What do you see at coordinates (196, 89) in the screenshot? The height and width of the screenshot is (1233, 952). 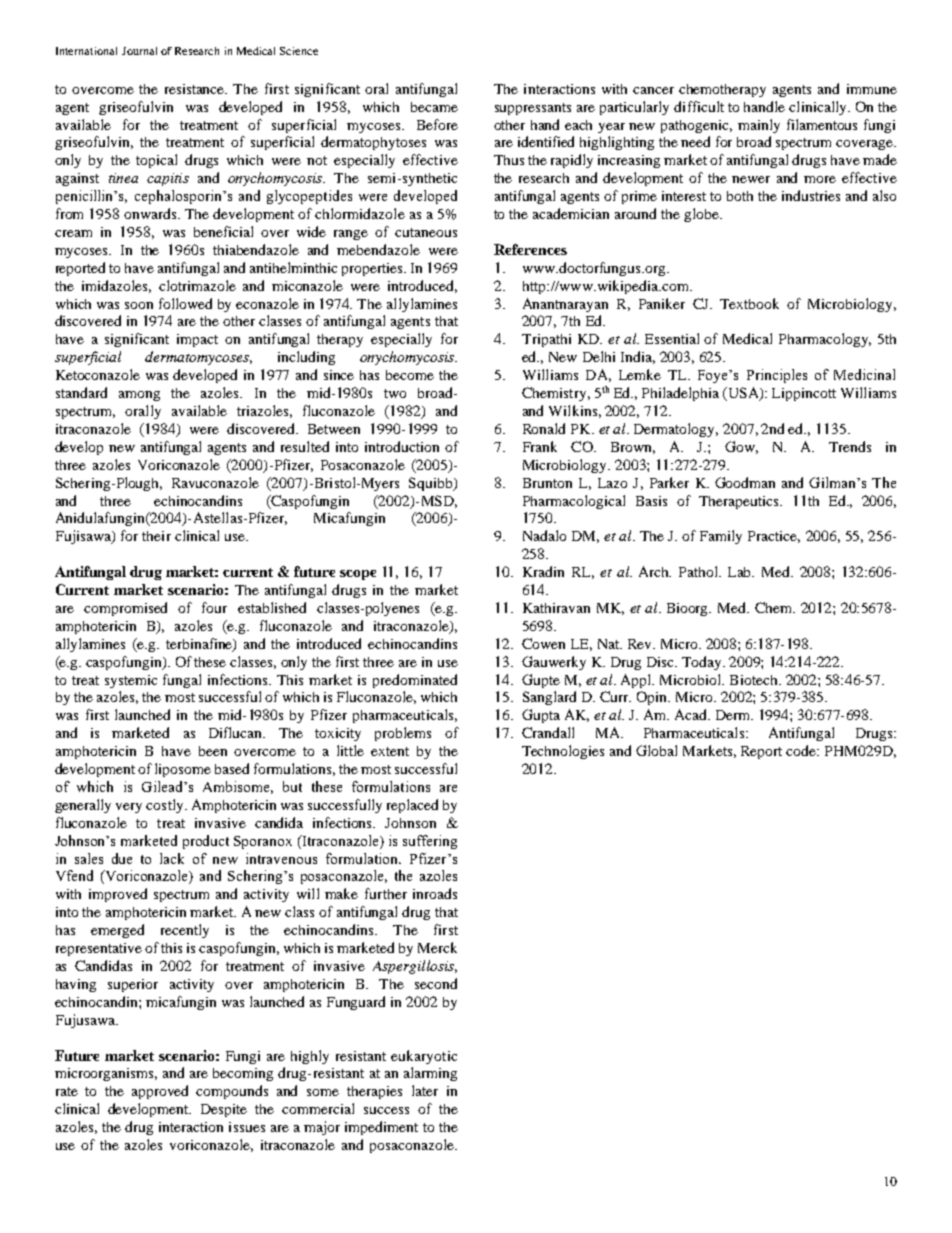 I see `resistance` at bounding box center [196, 89].
